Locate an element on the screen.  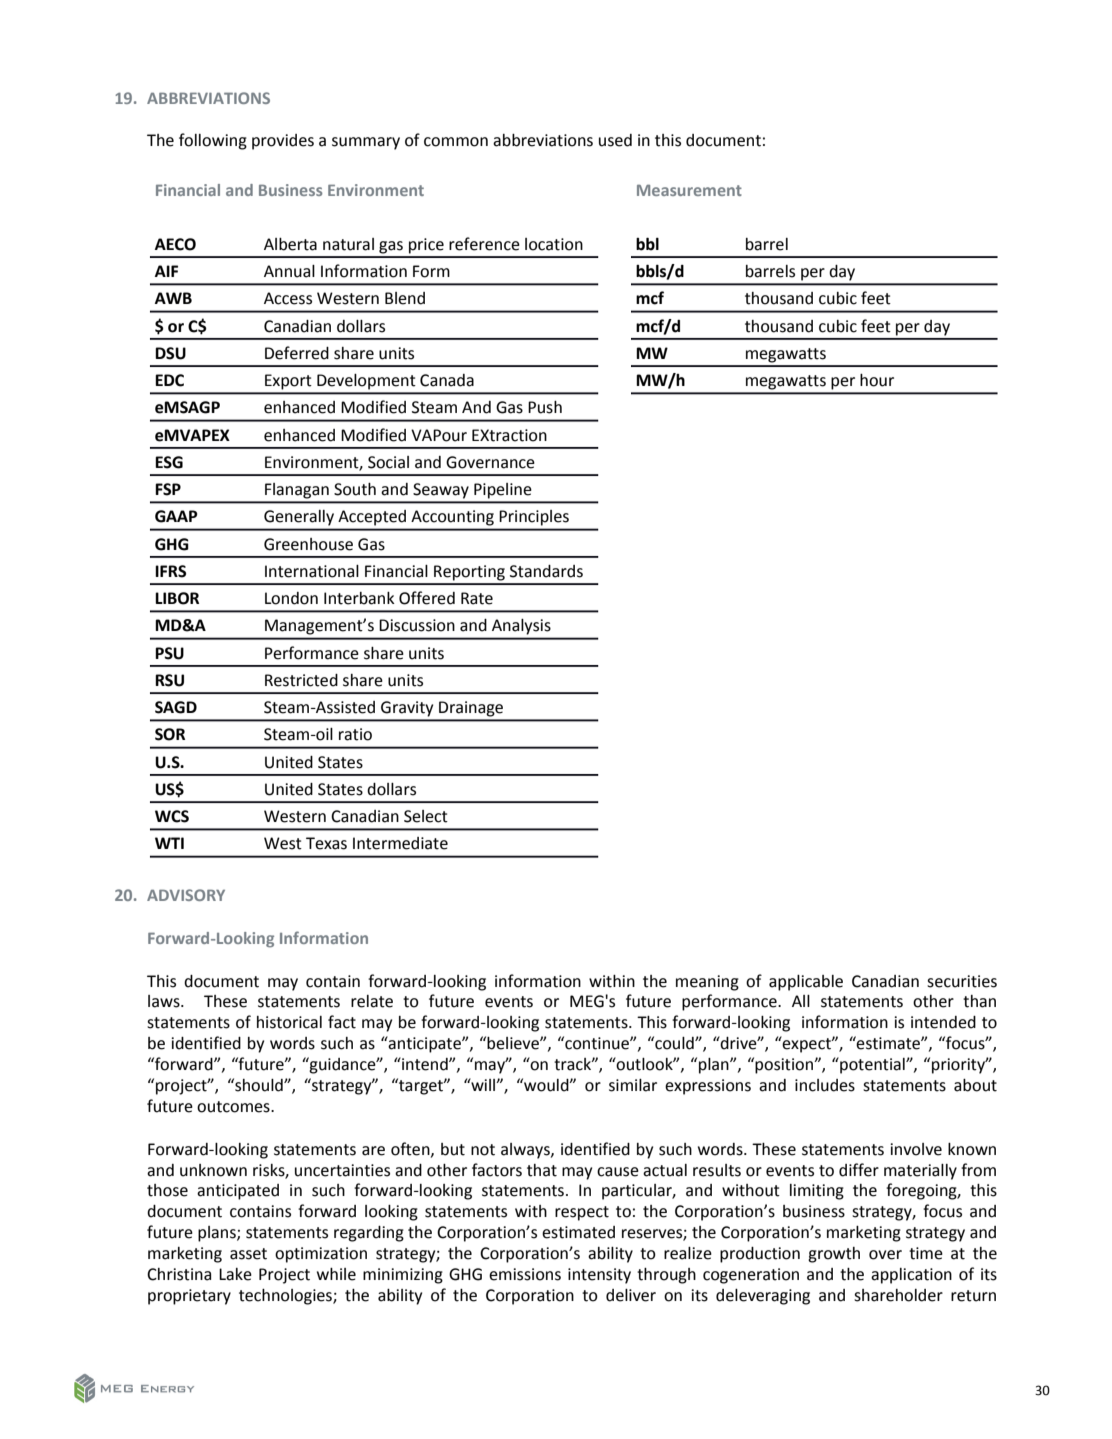
Restricted is located at coordinates (301, 680).
